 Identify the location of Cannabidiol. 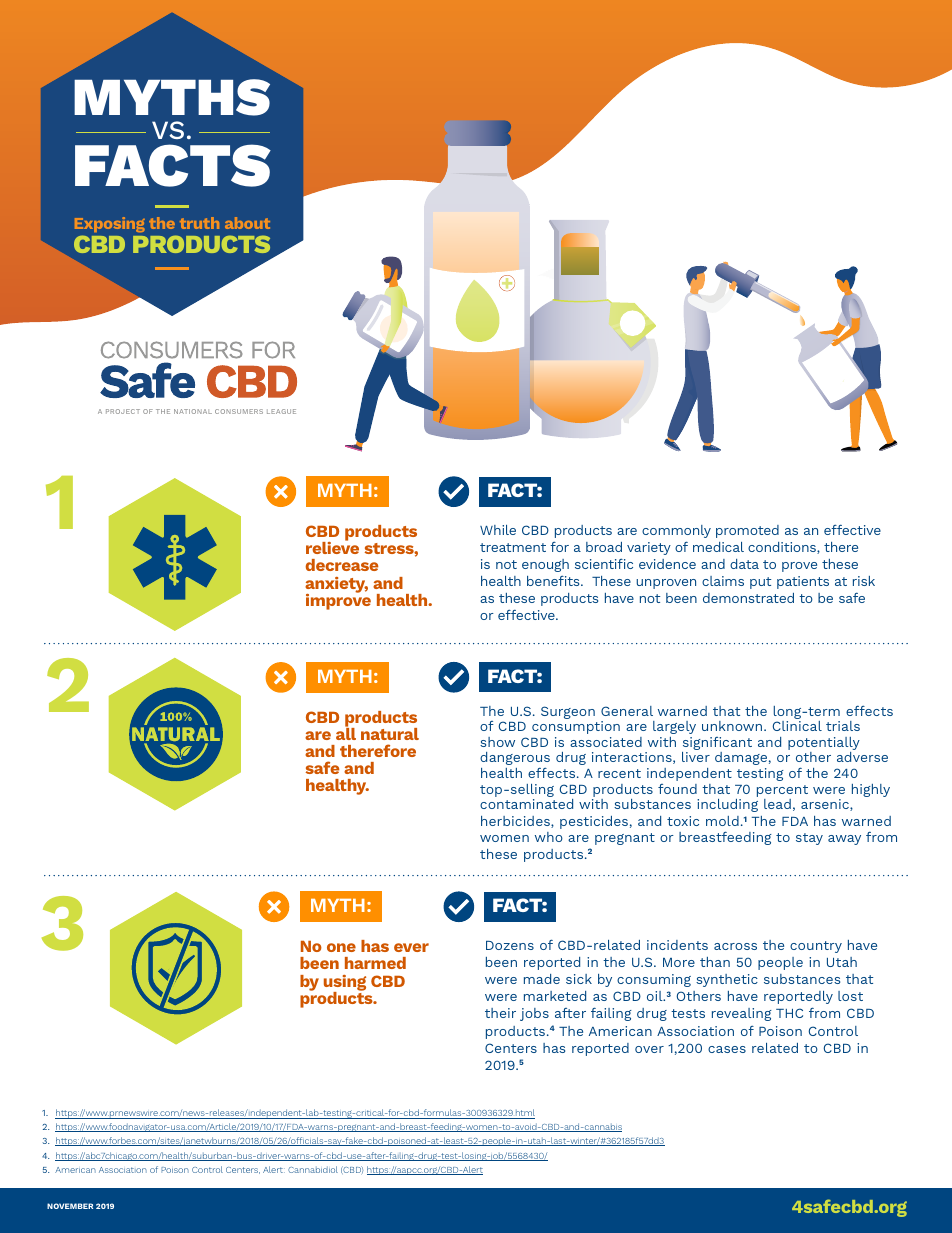
(313, 1169).
